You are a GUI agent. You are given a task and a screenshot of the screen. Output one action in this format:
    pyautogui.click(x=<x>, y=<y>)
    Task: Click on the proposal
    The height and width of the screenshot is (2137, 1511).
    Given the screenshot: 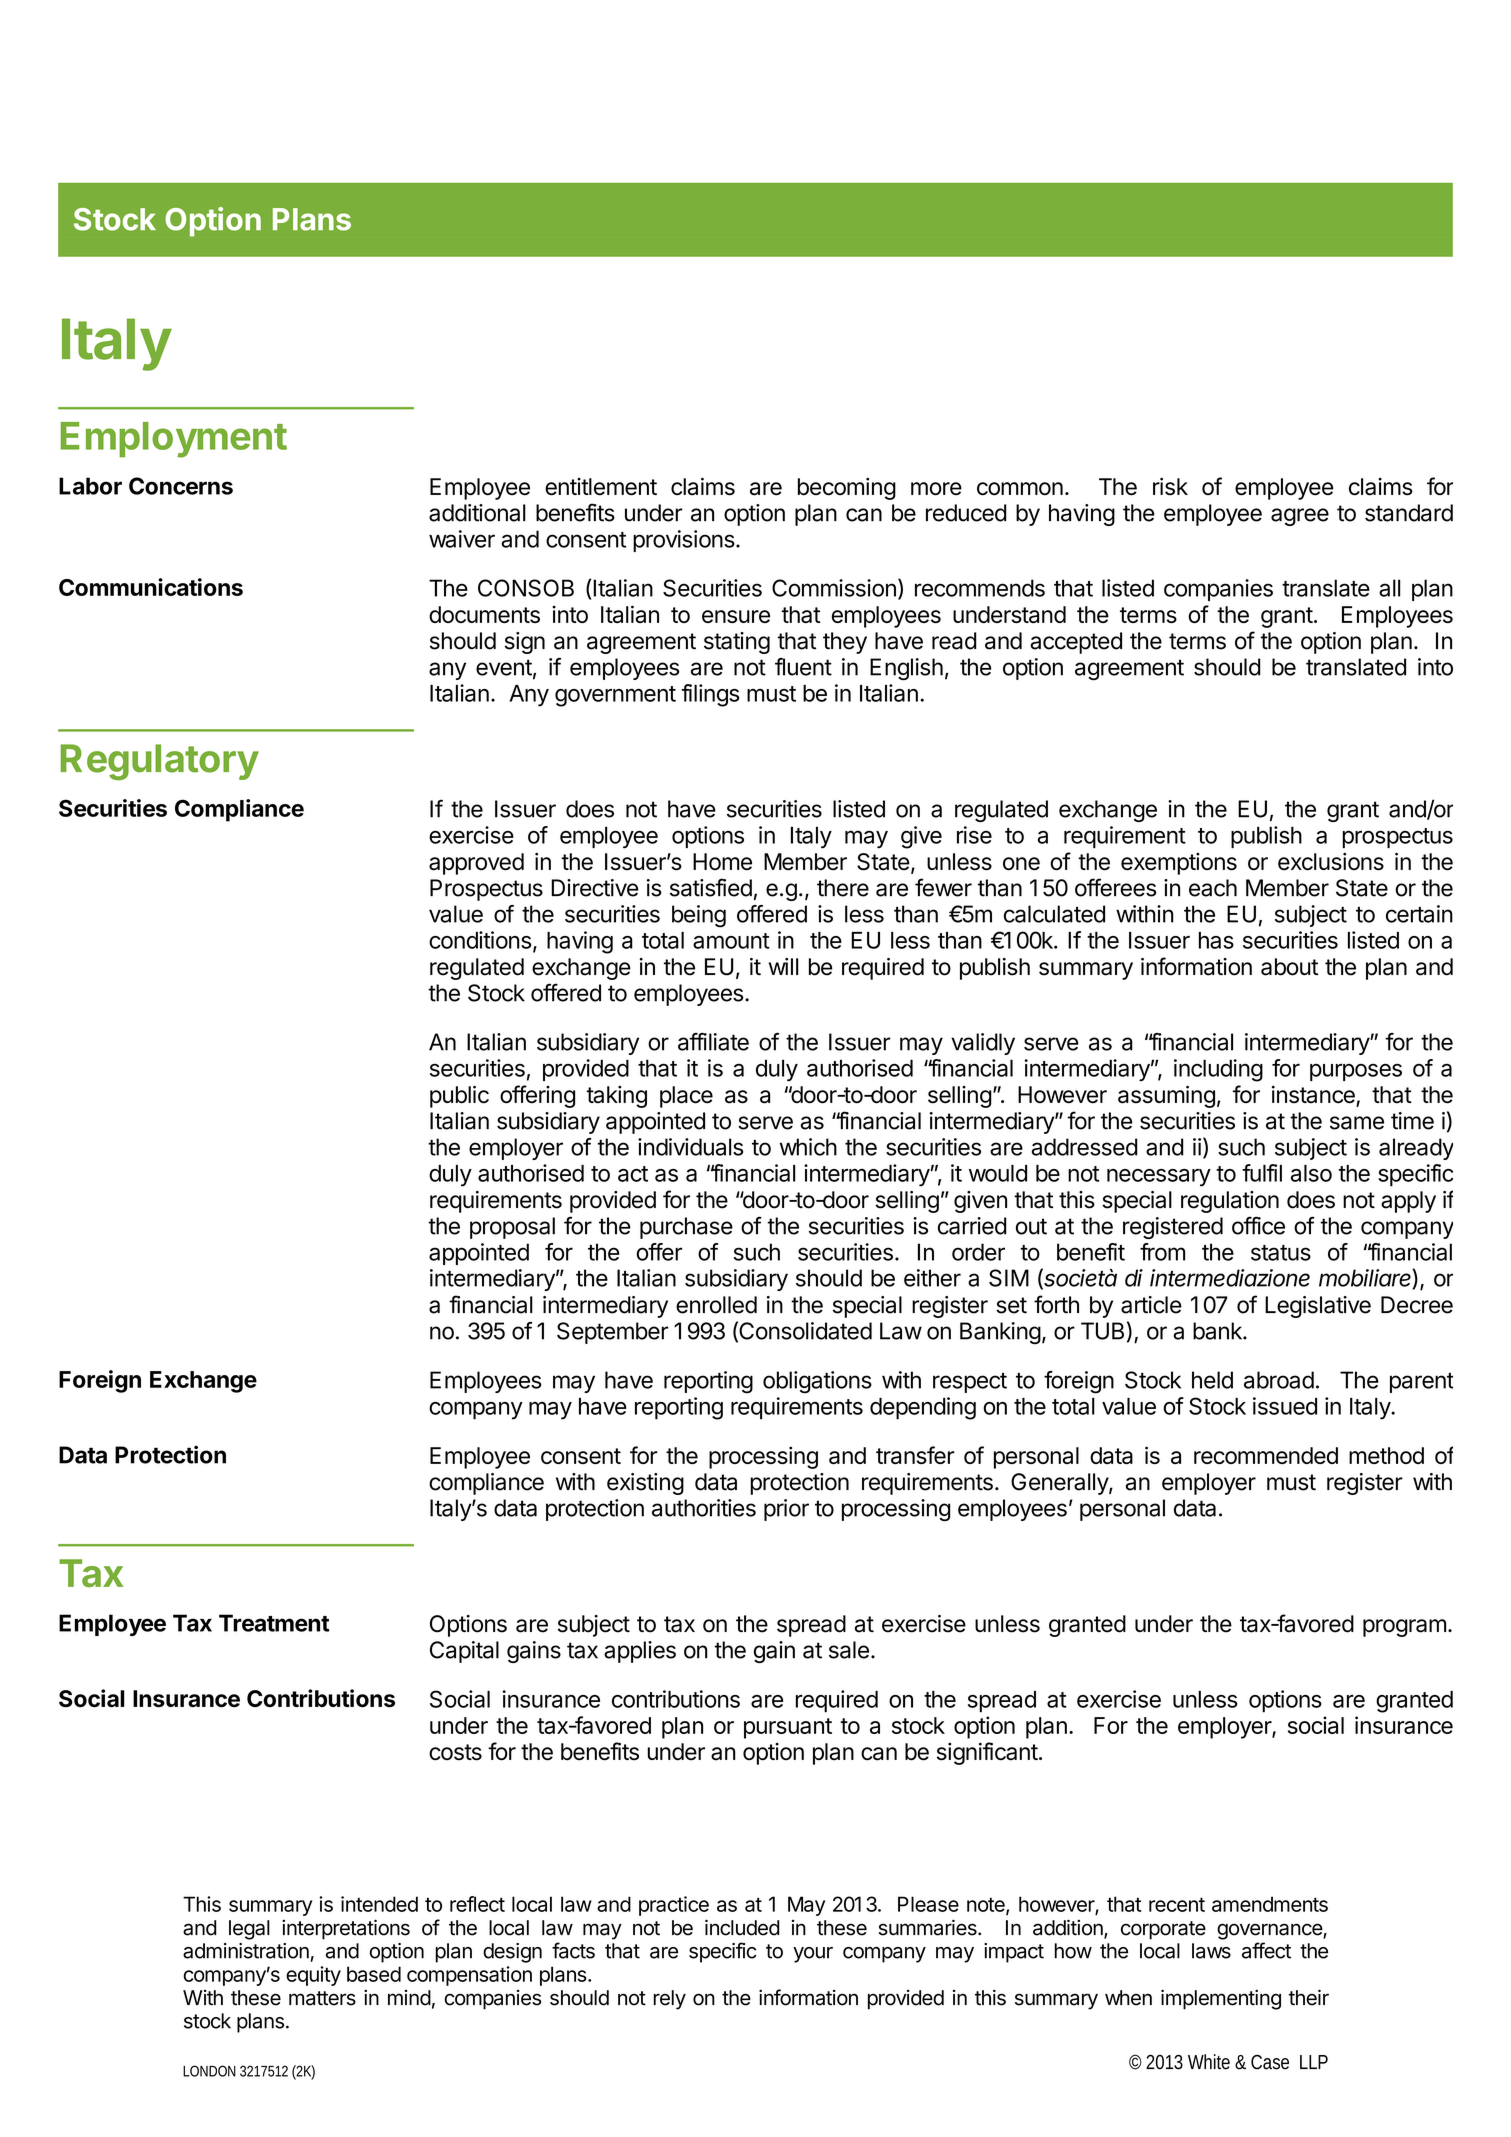 What is the action you would take?
    pyautogui.click(x=512, y=1228)
